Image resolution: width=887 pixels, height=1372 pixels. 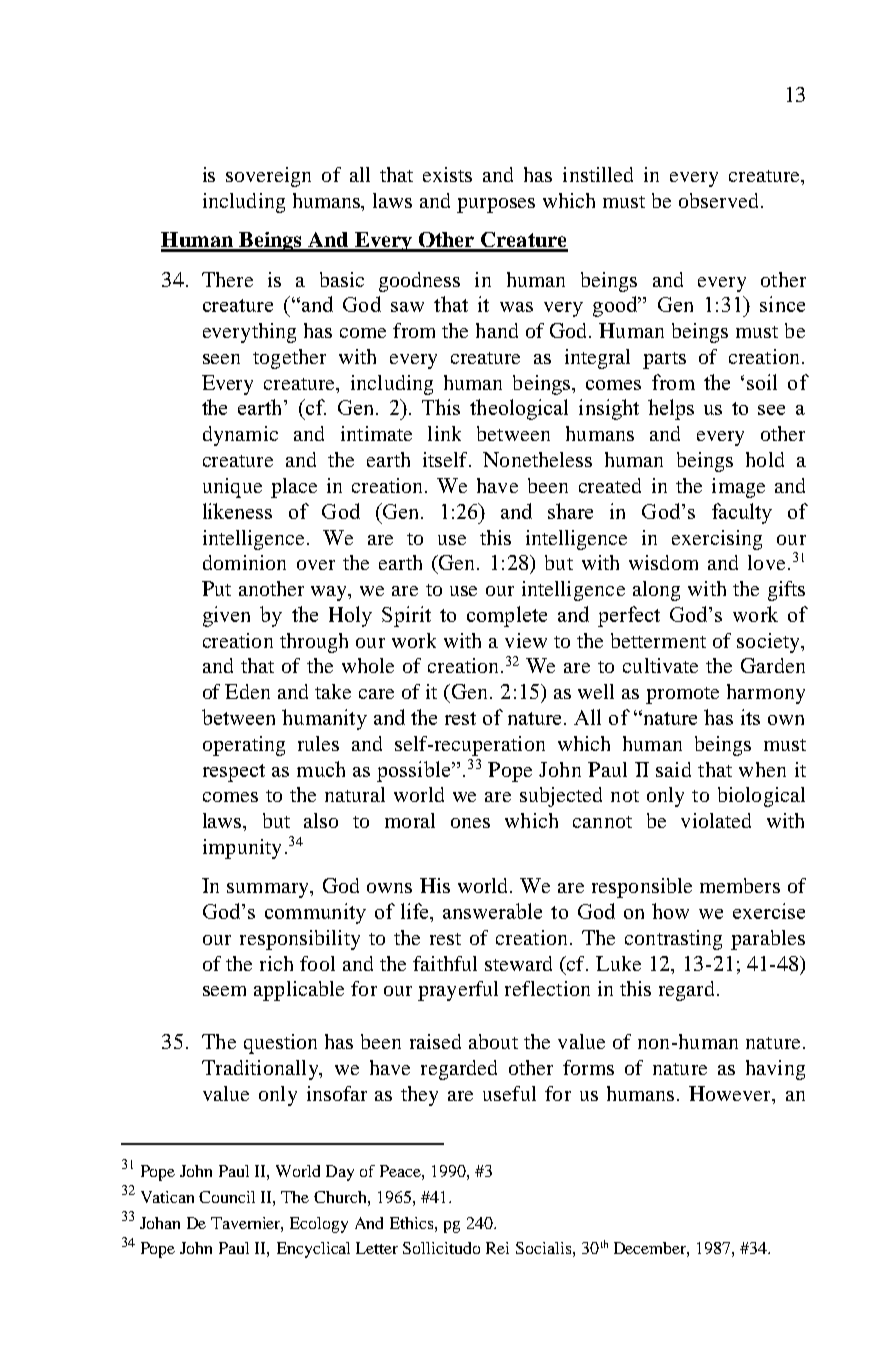 I want to click on There, so click(x=227, y=279).
